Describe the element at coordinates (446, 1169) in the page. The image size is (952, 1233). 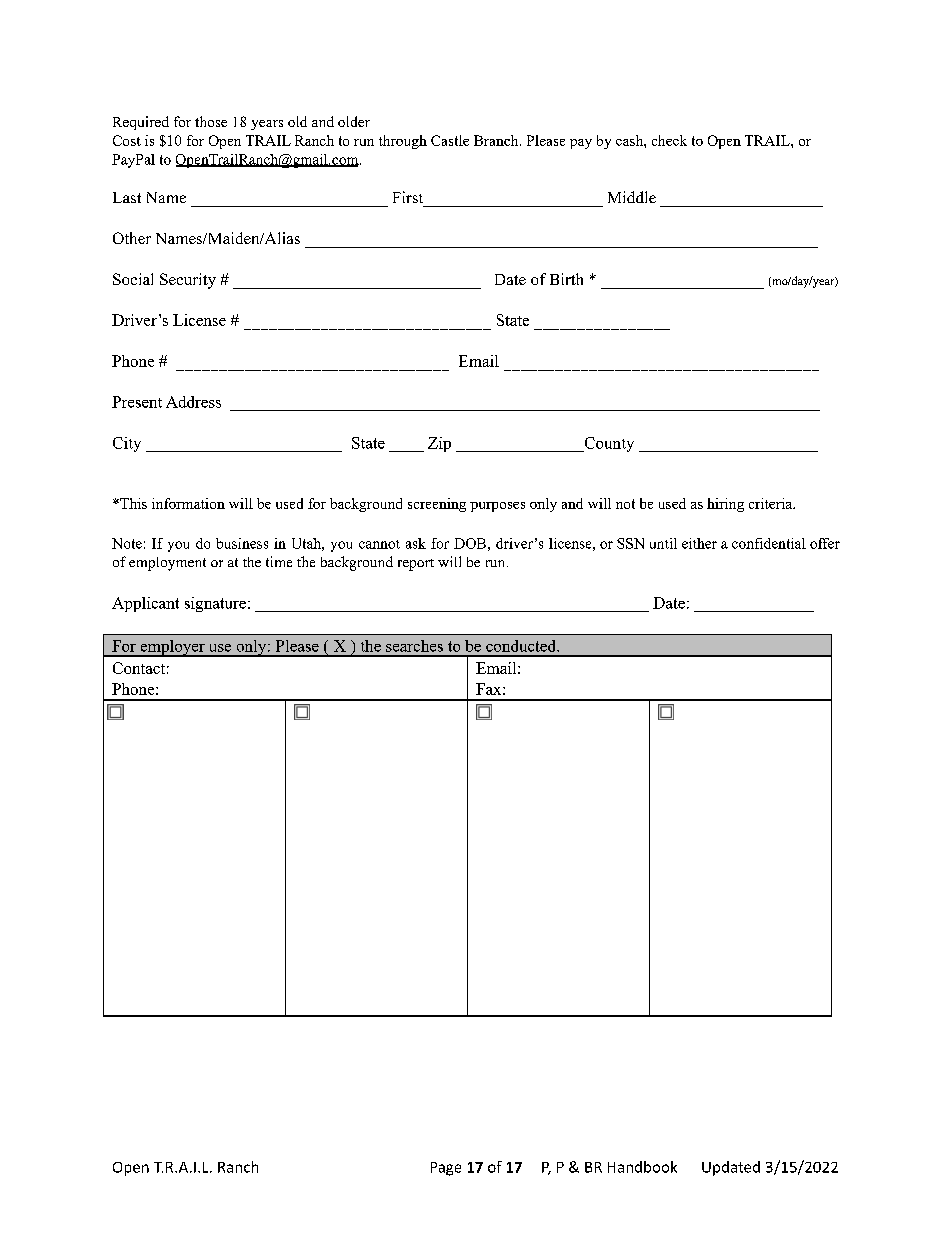
I see `Page` at that location.
